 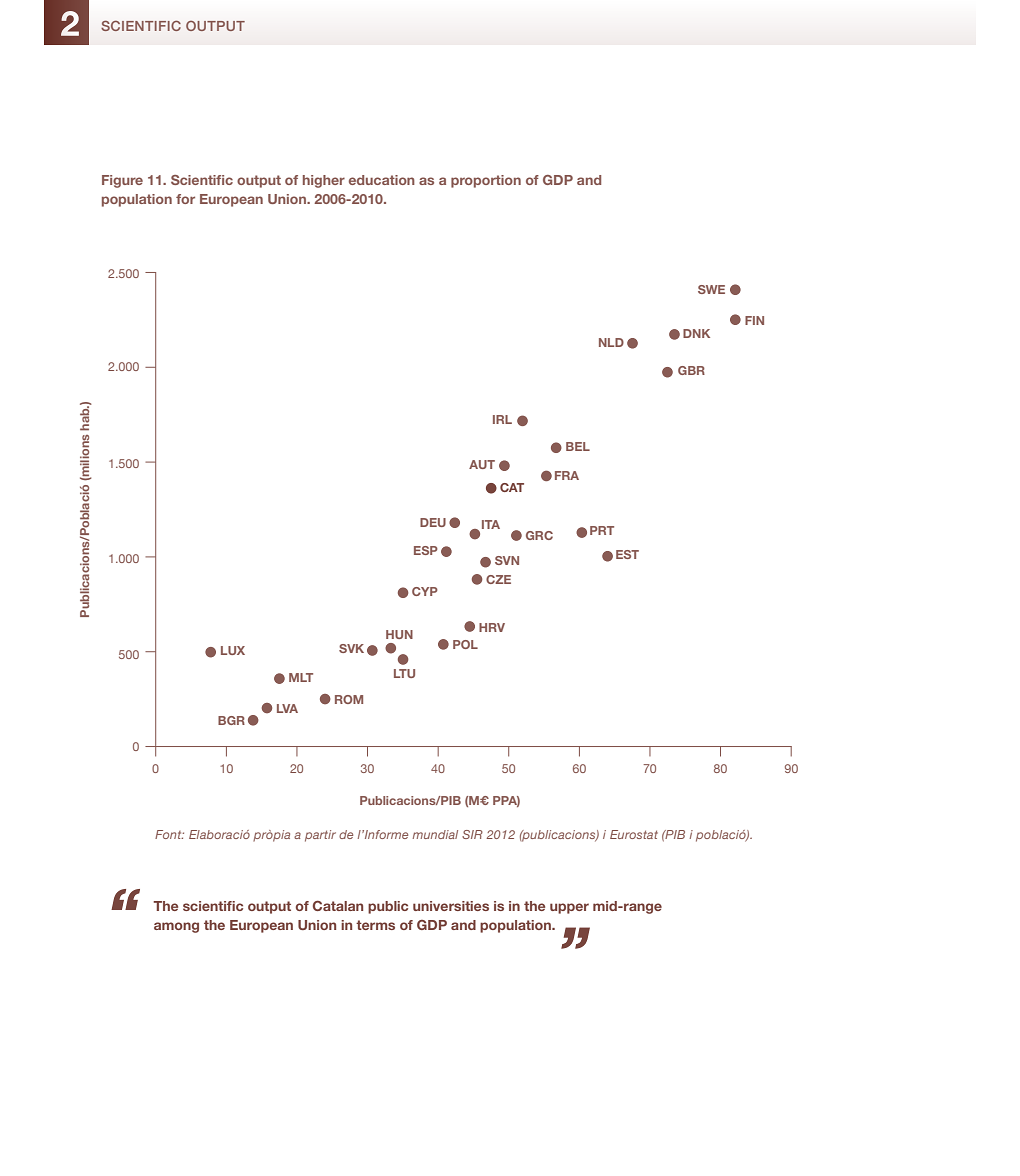 I want to click on upper, so click(x=569, y=908).
